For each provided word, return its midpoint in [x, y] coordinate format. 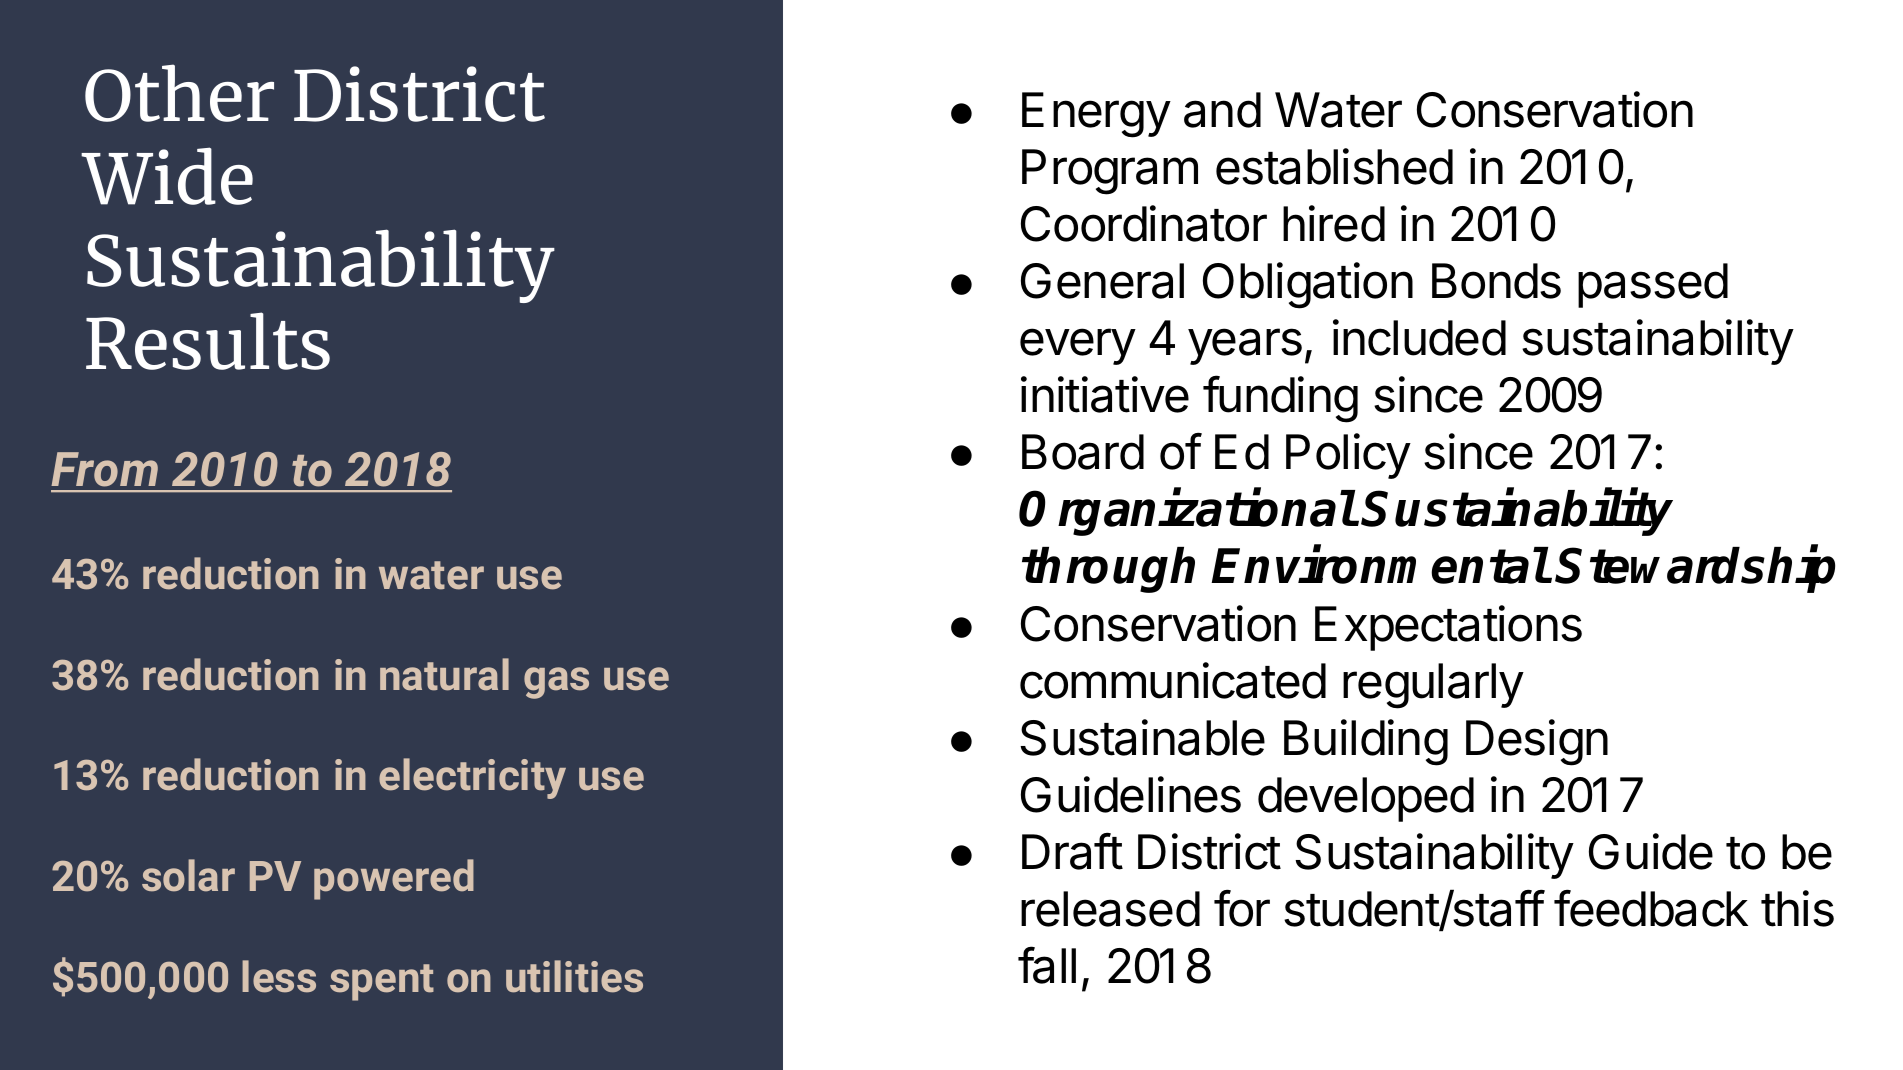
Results [208, 341]
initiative [1105, 394]
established [1334, 166]
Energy [1096, 115]
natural [444, 674]
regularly [1433, 686]
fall [1047, 965]
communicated [1173, 680]
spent [382, 982]
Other [179, 93]
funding [1280, 399]
